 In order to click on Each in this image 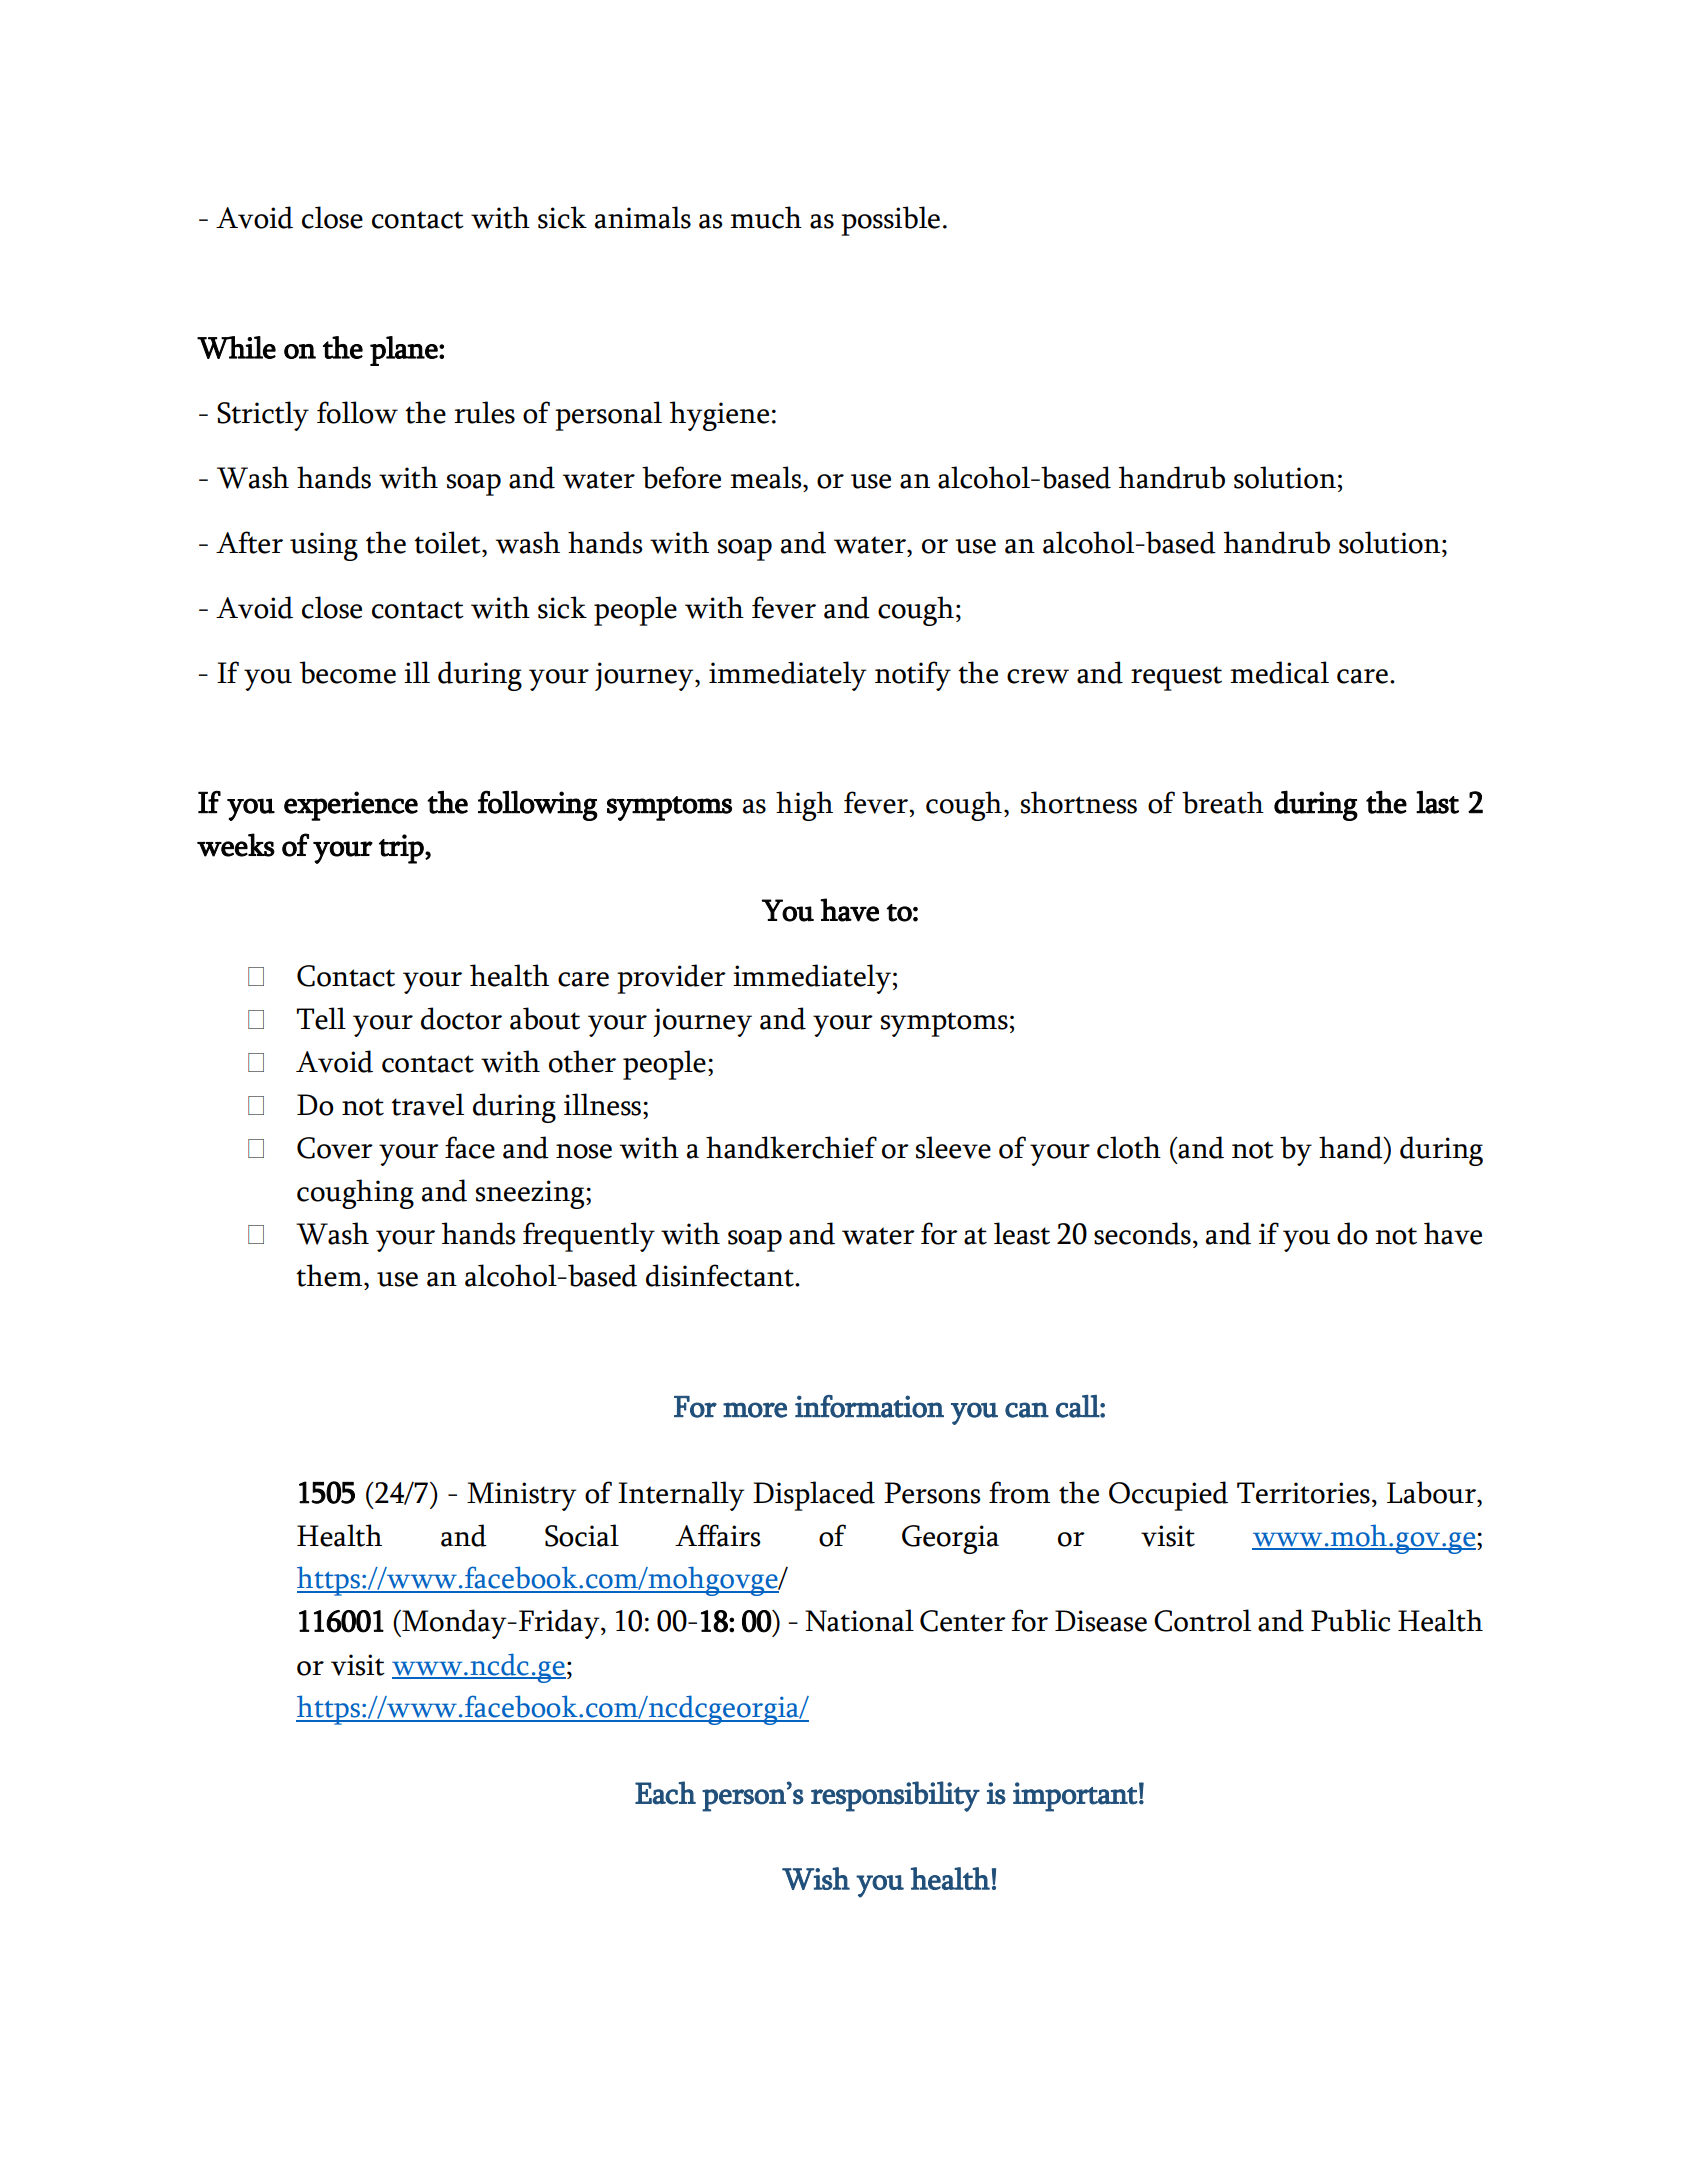, I will do `click(665, 1793)`.
